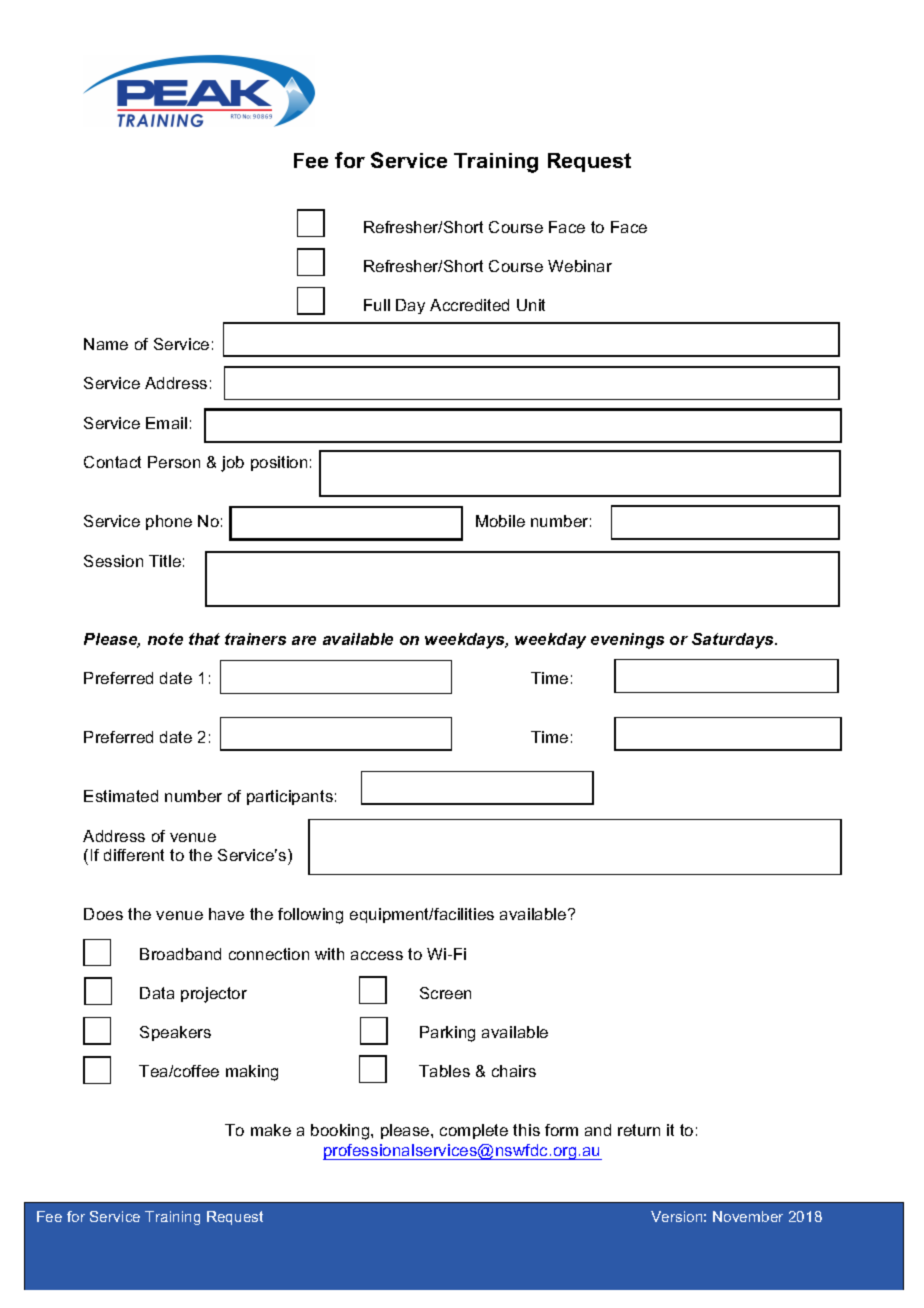 This document has width=924, height=1308. I want to click on Accredited, so click(469, 305).
